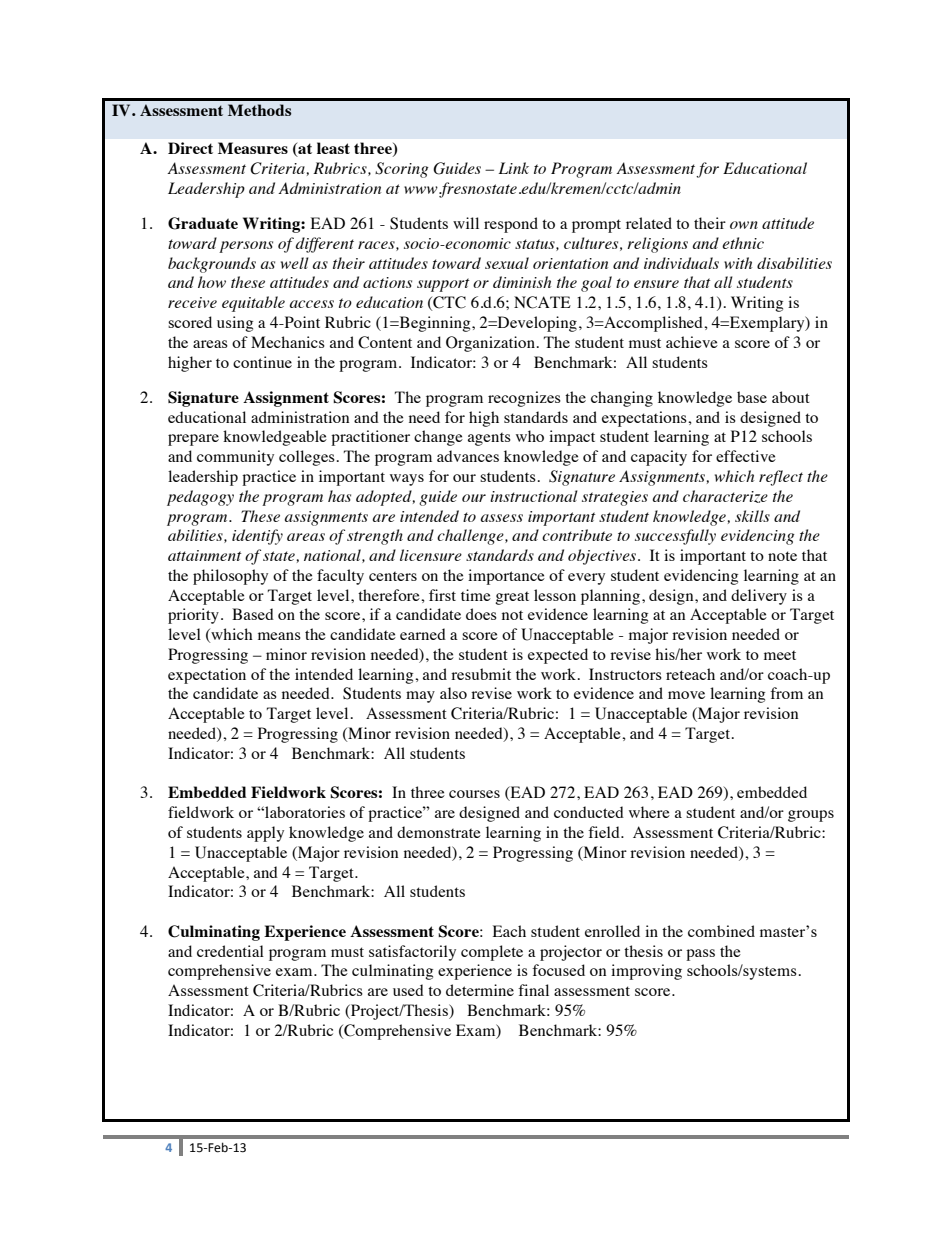 This image has width=952, height=1233. What do you see at coordinates (481, 614) in the image?
I see `does` at bounding box center [481, 614].
